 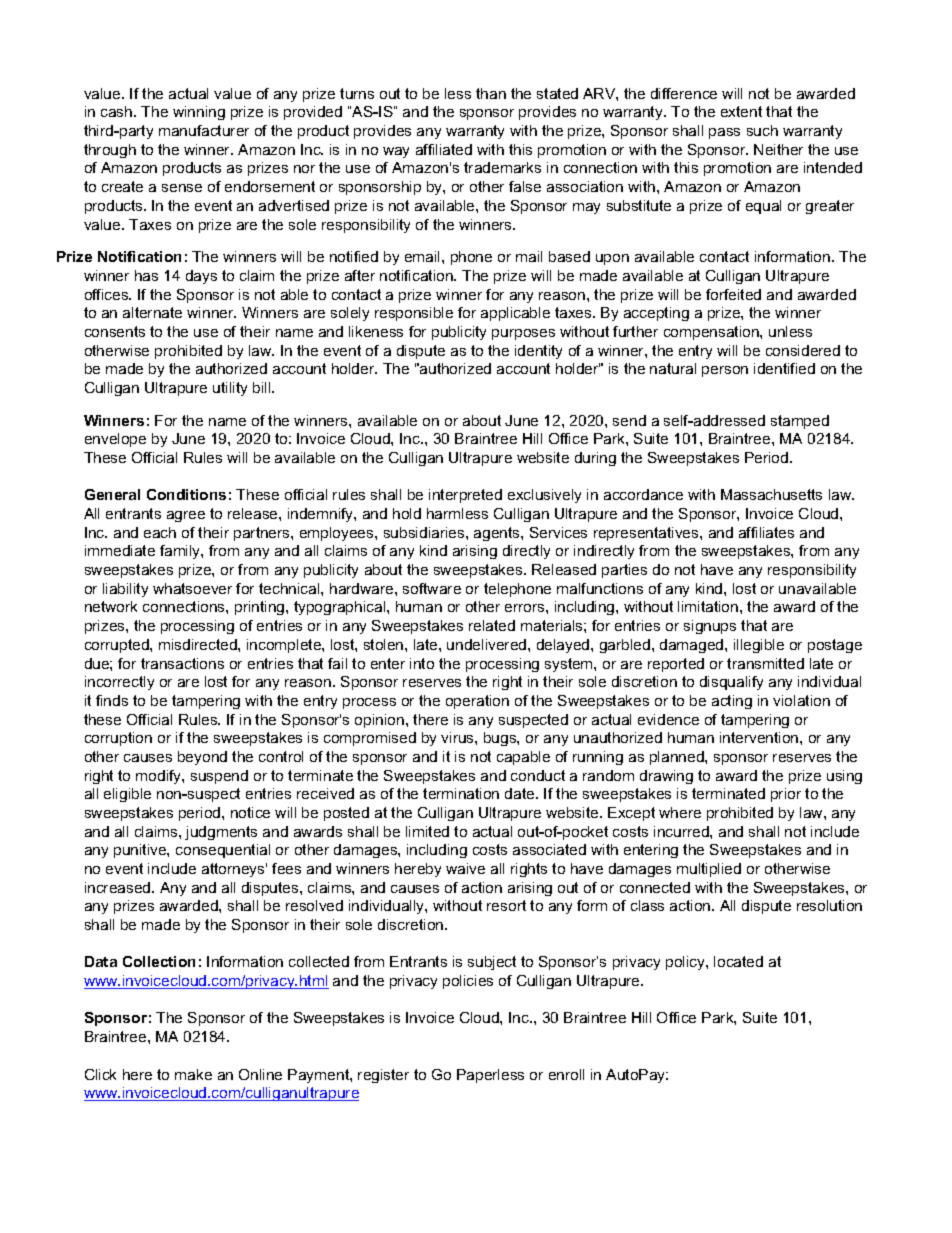 What do you see at coordinates (784, 368) in the page?
I see `identified` at bounding box center [784, 368].
